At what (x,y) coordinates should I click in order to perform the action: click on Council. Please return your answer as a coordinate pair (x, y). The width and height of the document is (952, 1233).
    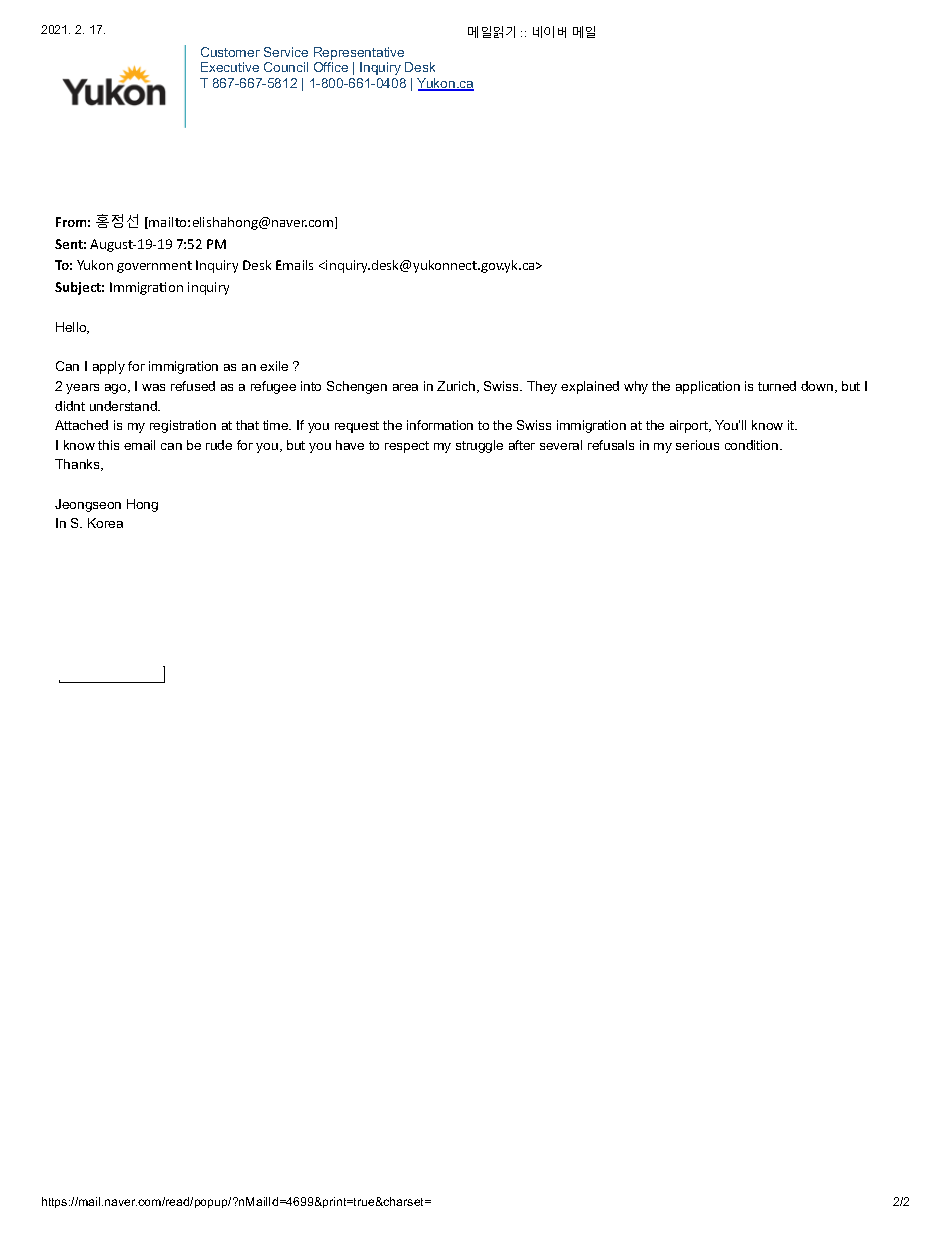
    Looking at the image, I should click on (286, 67).
